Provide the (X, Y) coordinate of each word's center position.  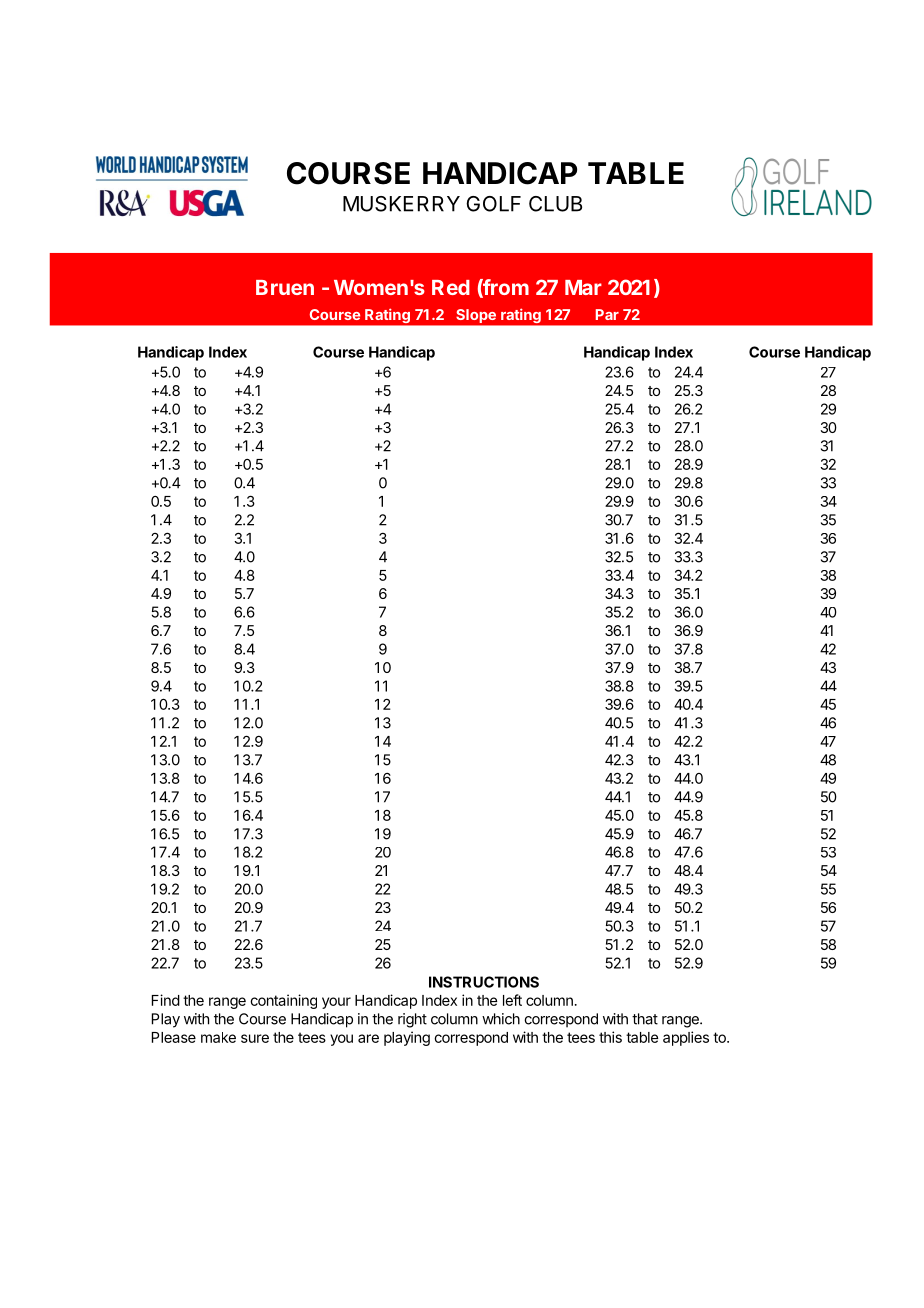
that (645, 1019)
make (218, 1037)
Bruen (285, 287)
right (412, 1020)
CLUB (555, 204)
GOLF (493, 204)
